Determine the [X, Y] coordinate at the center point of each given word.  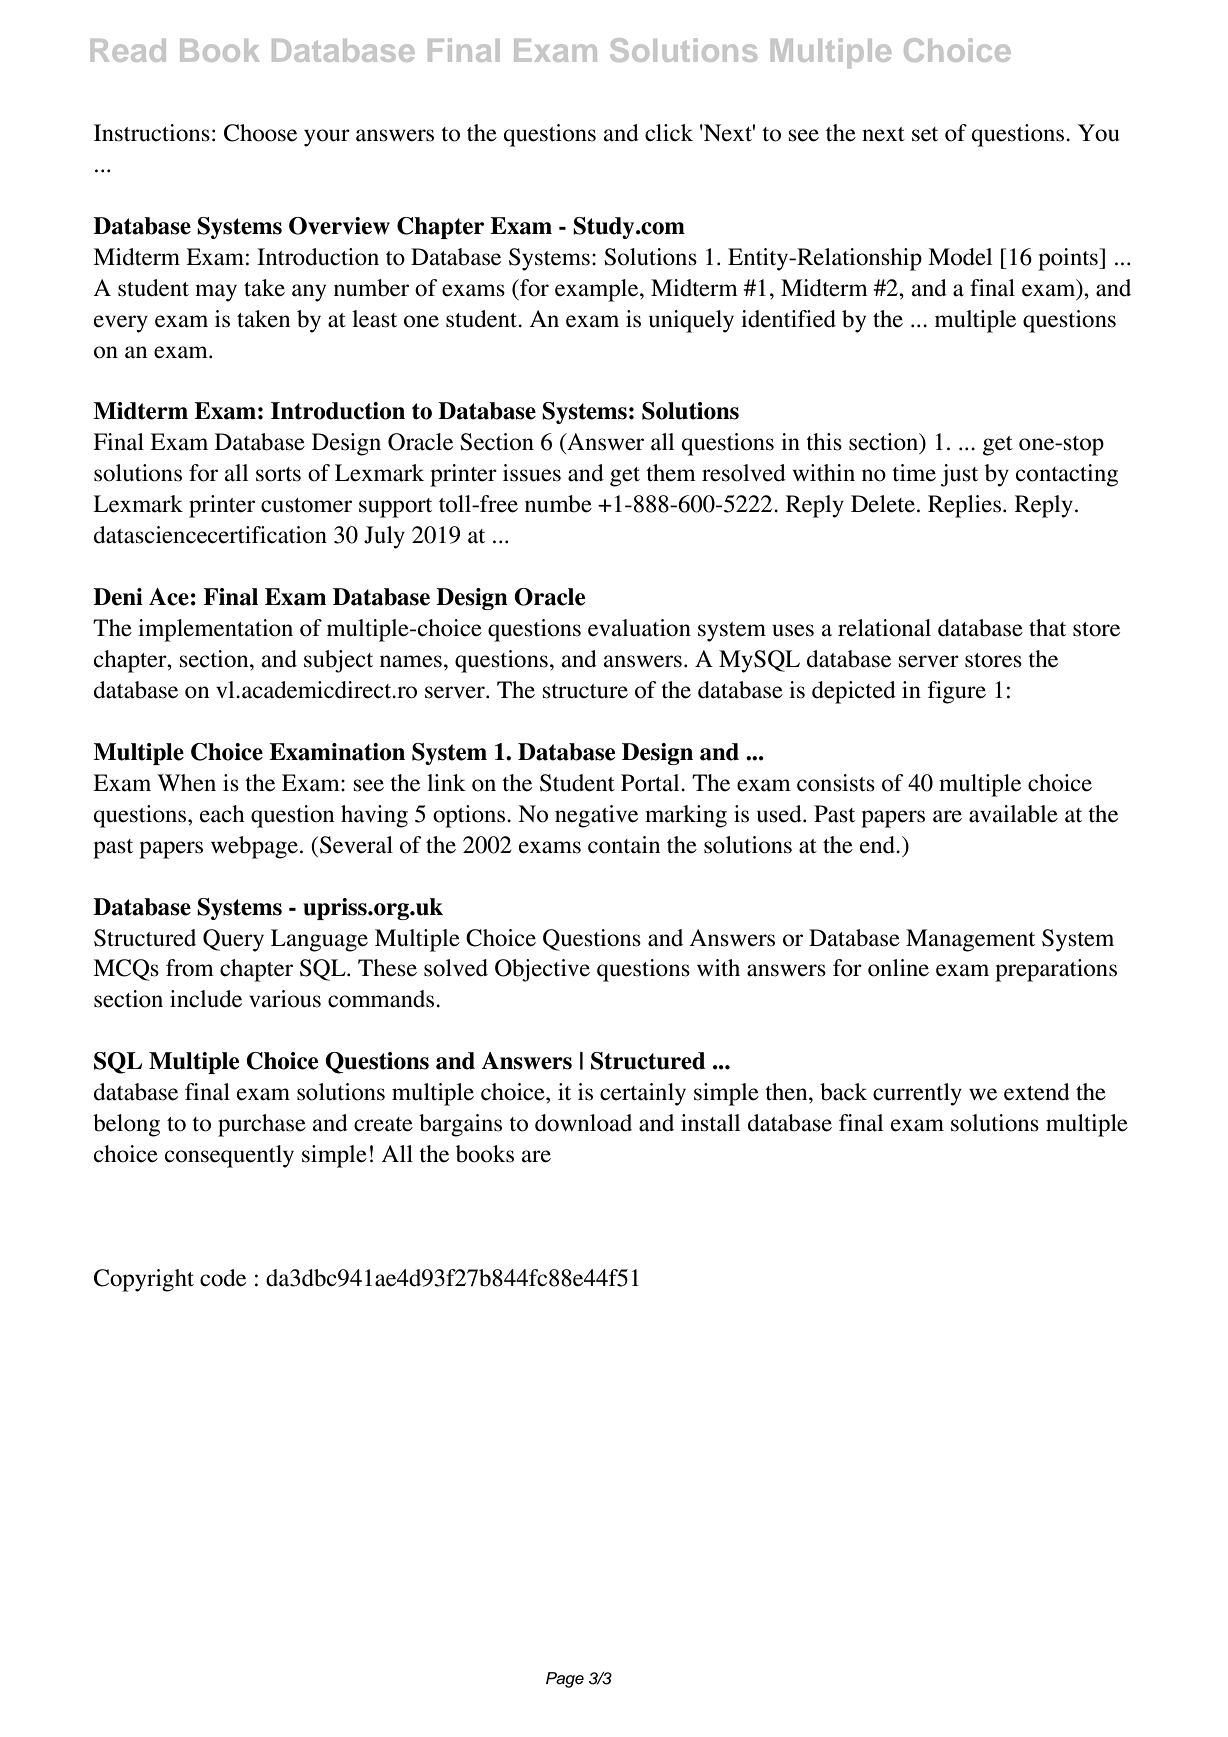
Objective [542, 970]
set [925, 134]
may [216, 293]
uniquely [691, 321]
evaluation [639, 628]
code [223, 1278]
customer [306, 505]
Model [960, 257]
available [1013, 814]
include [206, 999]
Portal [651, 783]
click [669, 133]
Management [970, 940]
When [186, 783]
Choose [260, 133]
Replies [964, 506]
